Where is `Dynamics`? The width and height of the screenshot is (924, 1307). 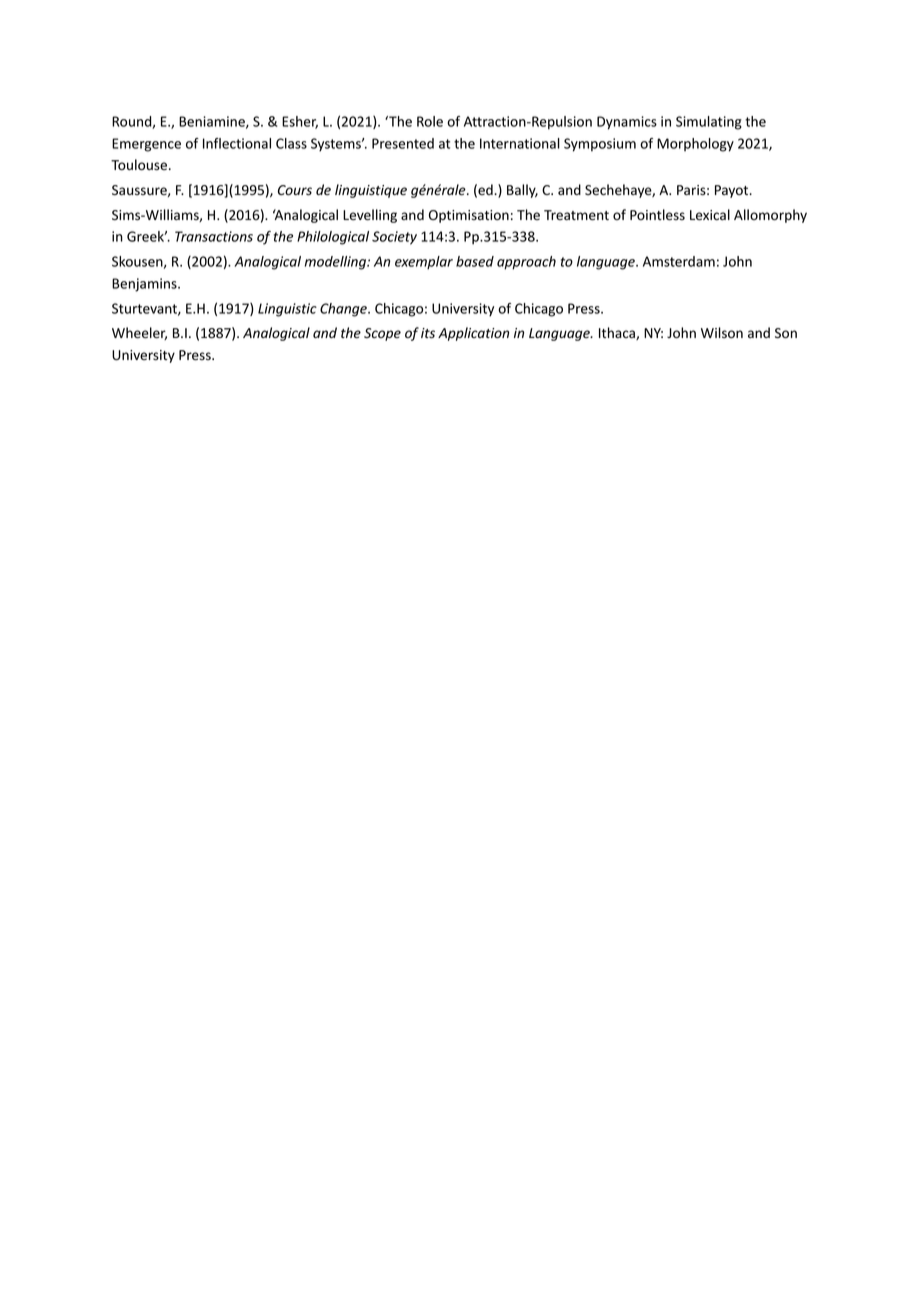 Dynamics is located at coordinates (627, 123).
